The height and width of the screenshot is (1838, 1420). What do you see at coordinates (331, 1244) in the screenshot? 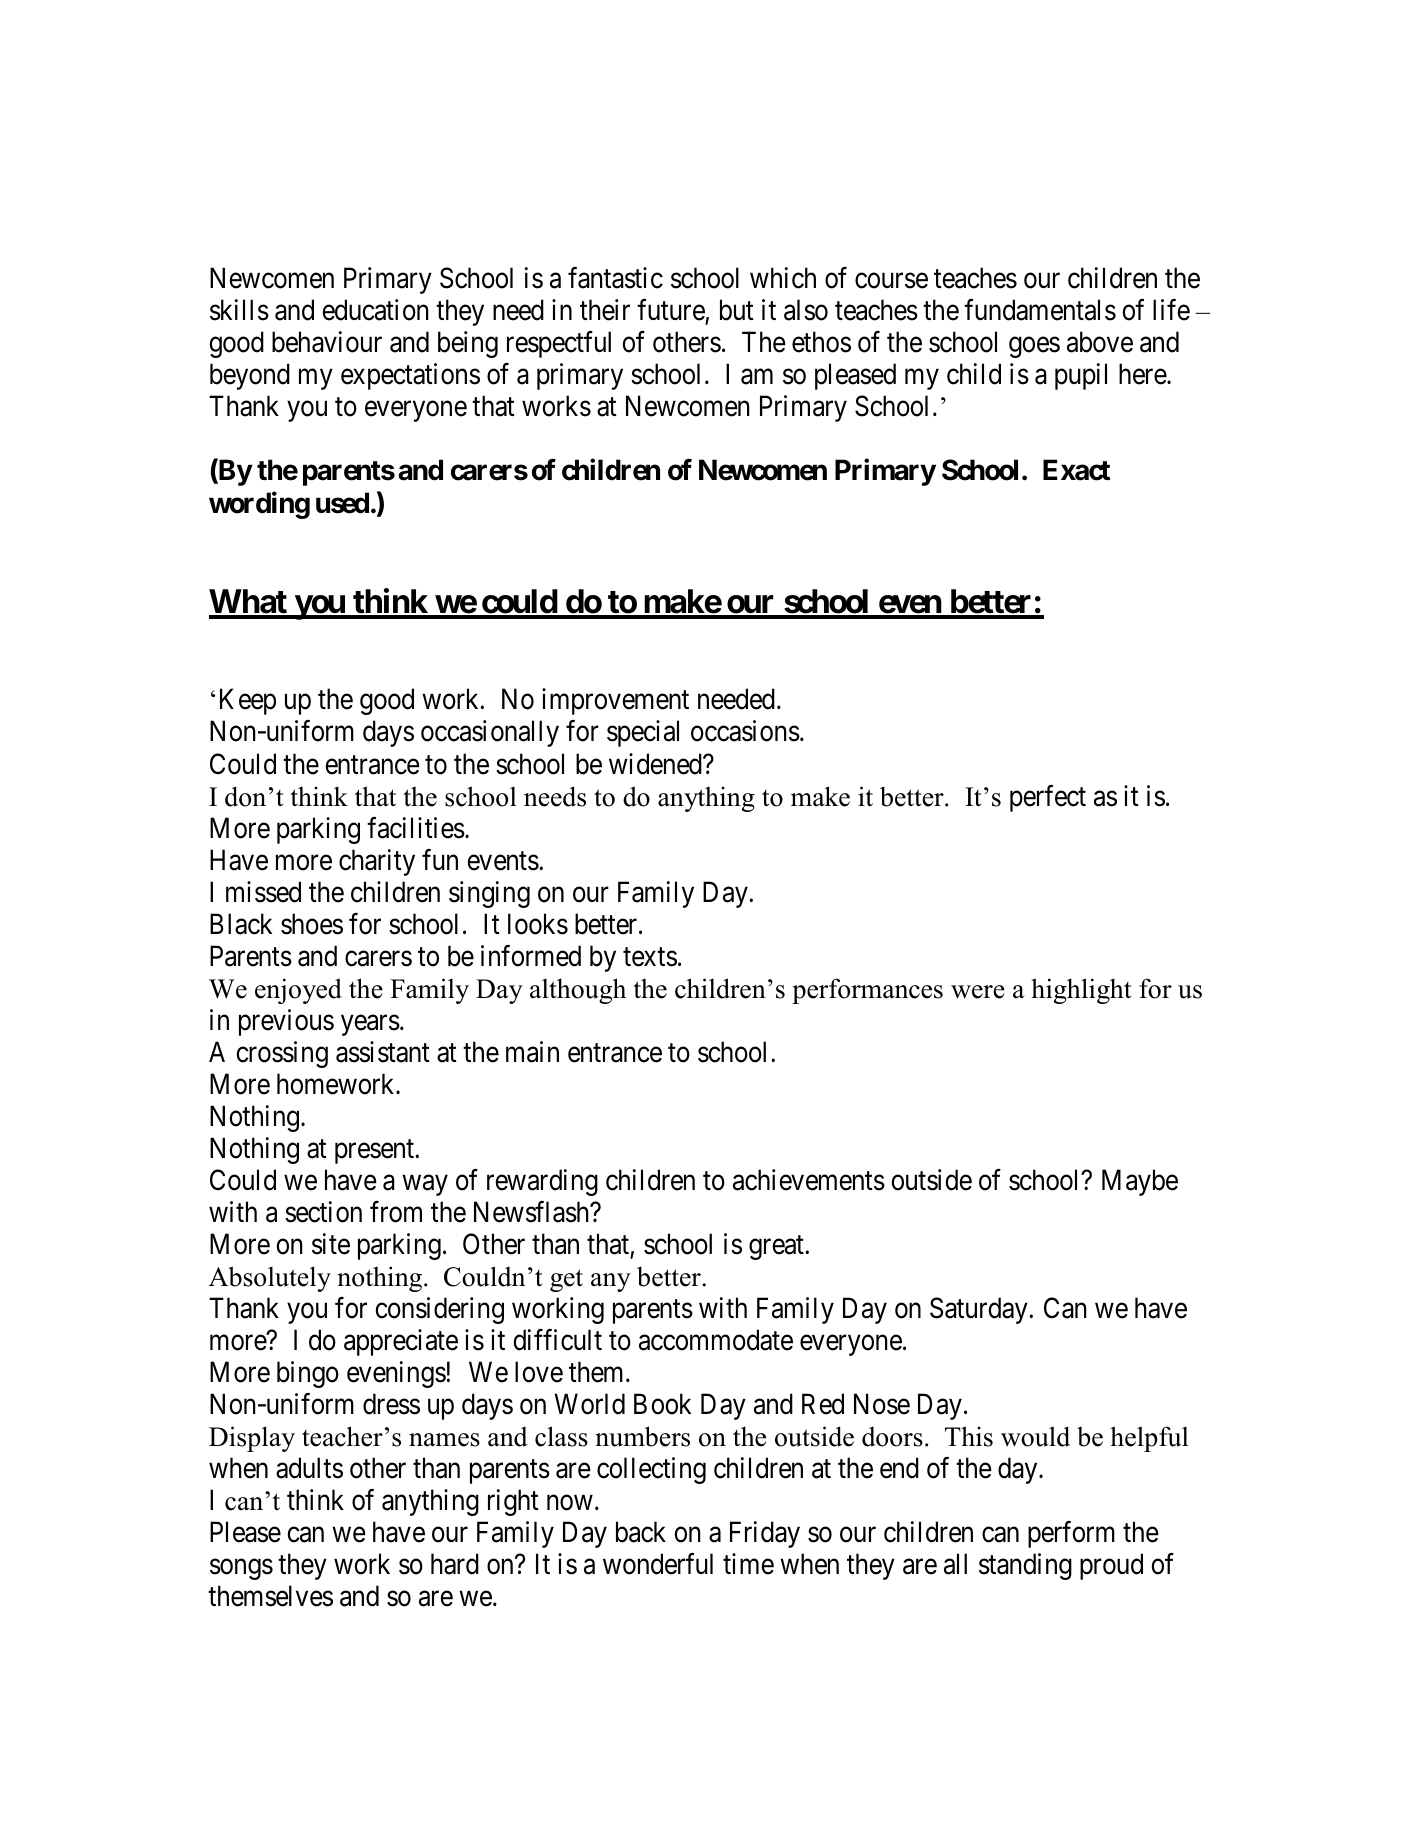
I see `site` at bounding box center [331, 1244].
